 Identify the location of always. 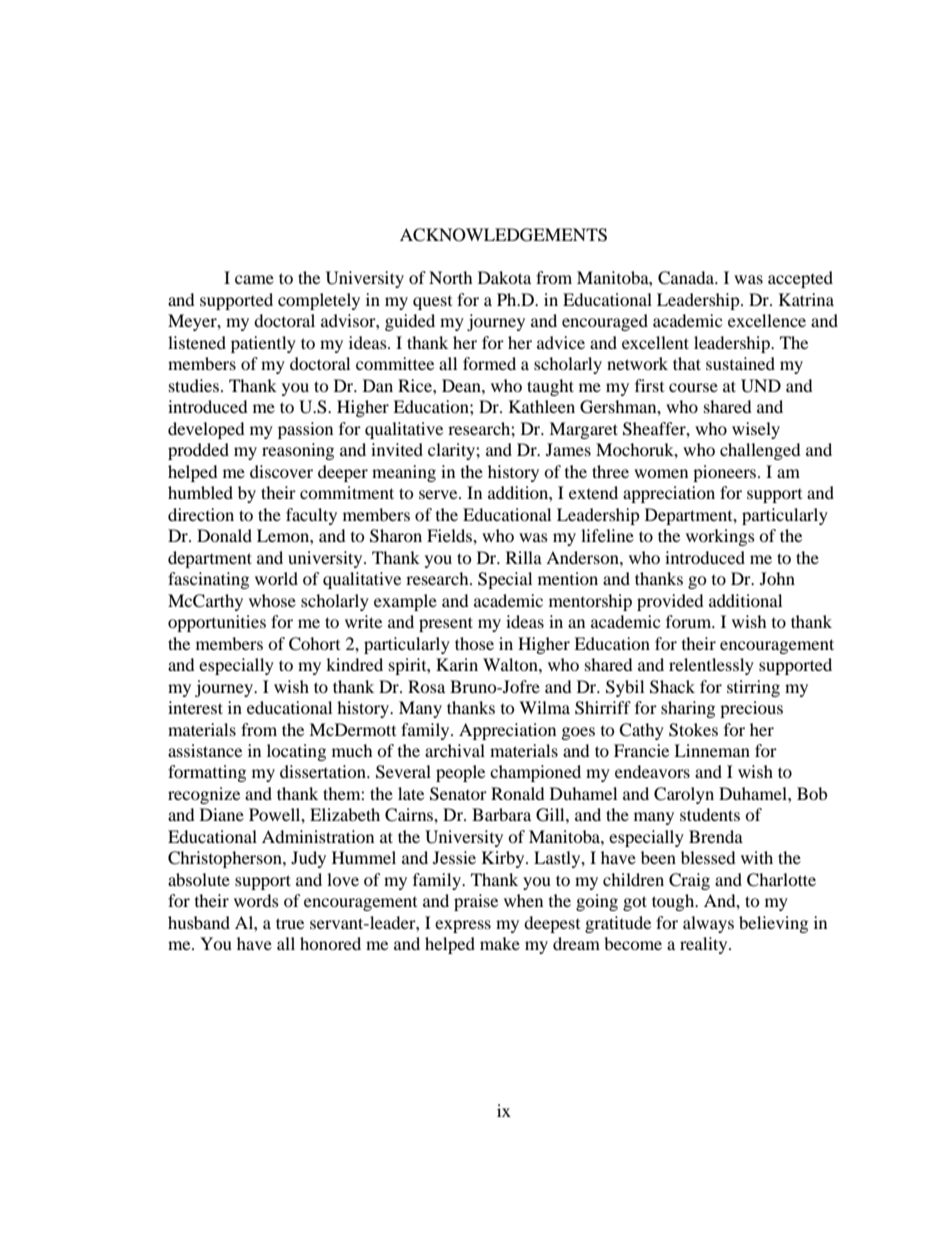
(708, 924).
